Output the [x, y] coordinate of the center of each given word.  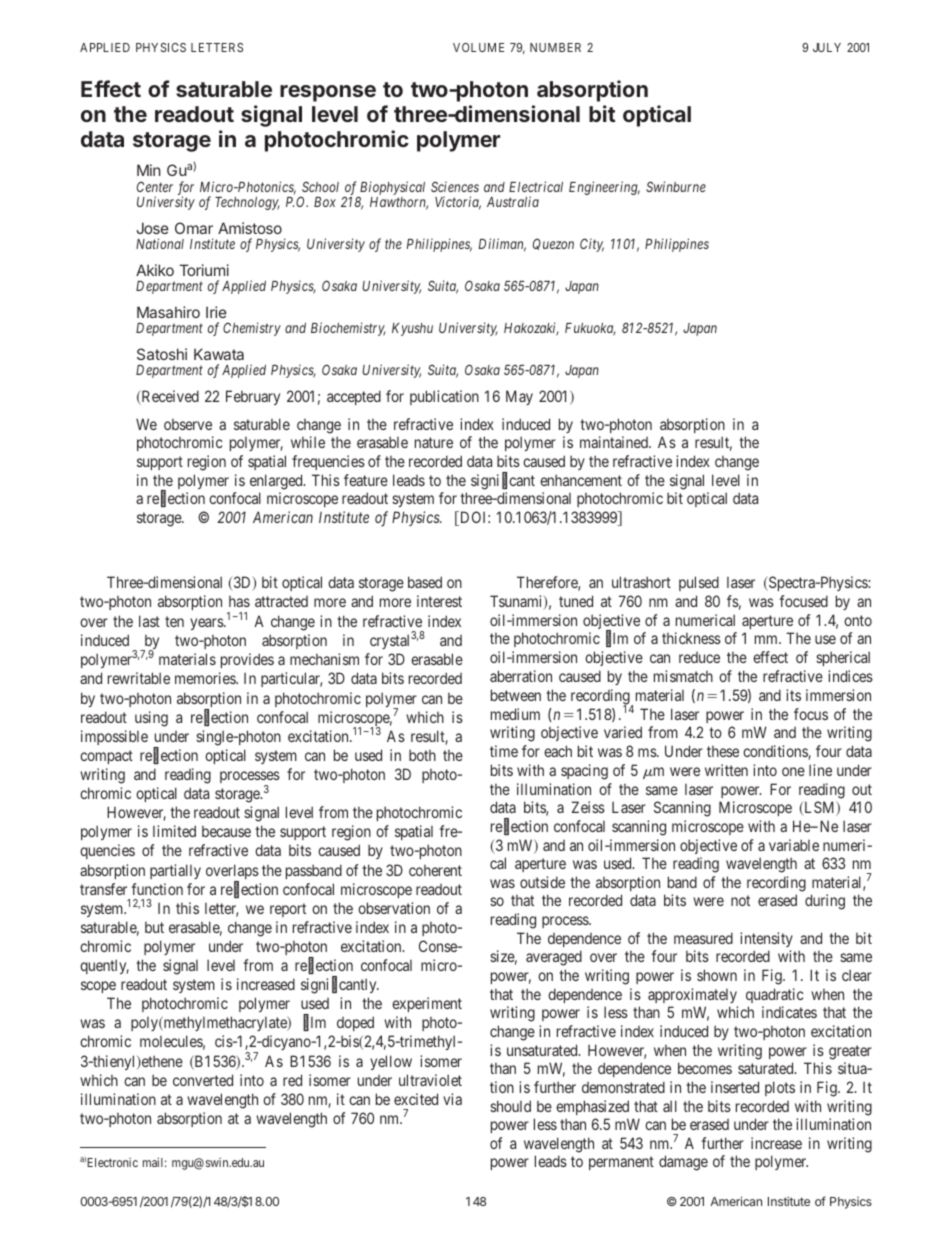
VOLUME [478, 47]
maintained [615, 442]
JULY [827, 47]
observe [188, 424]
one [793, 771]
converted [203, 1080]
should [510, 1106]
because [226, 831]
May [519, 397]
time [504, 751]
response [328, 93]
